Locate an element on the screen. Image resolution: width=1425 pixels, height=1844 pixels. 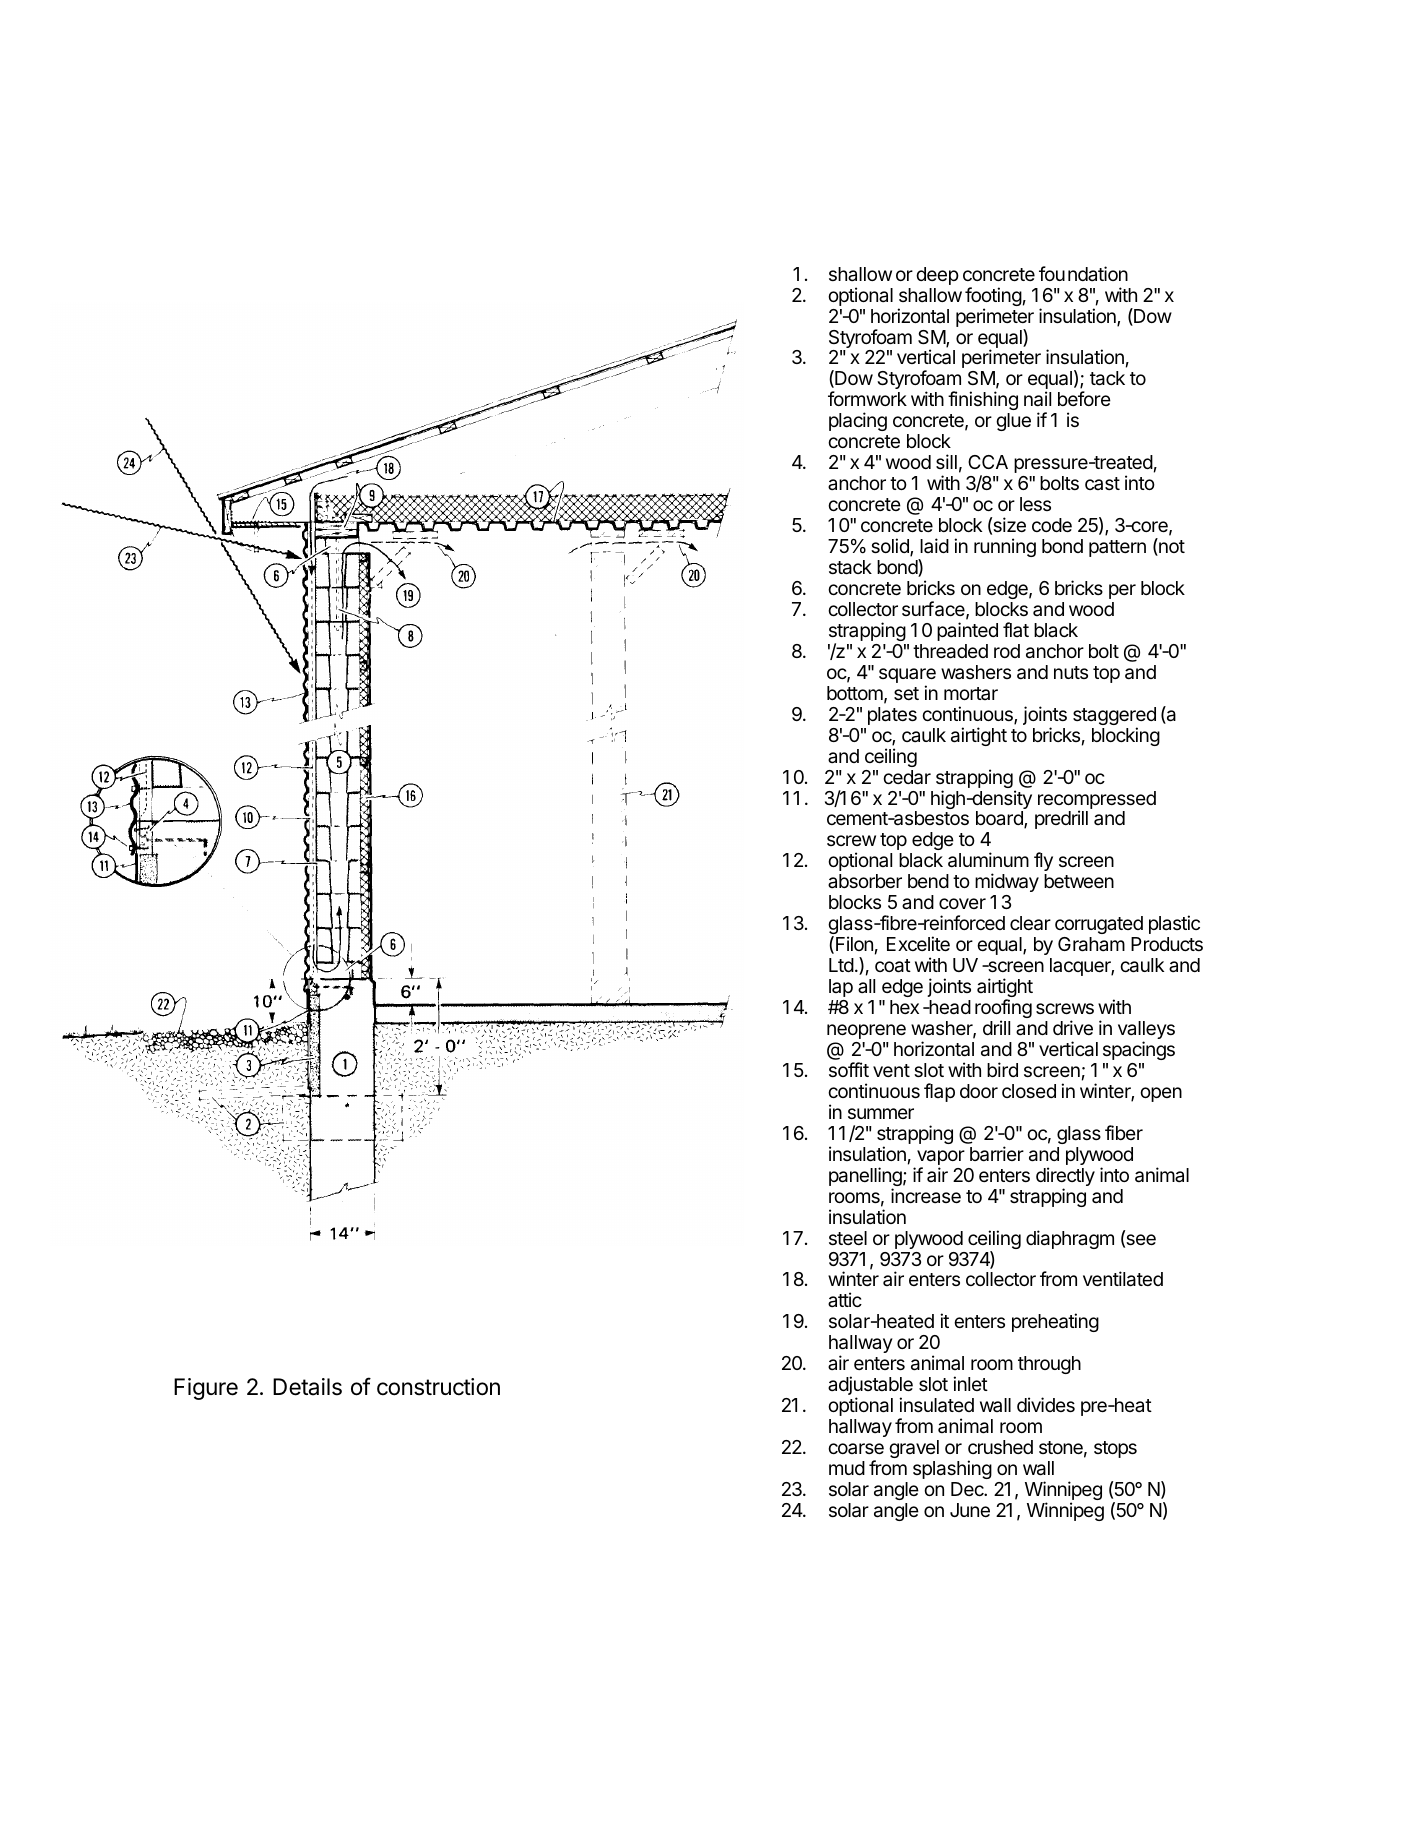
mud is located at coordinates (847, 1468).
